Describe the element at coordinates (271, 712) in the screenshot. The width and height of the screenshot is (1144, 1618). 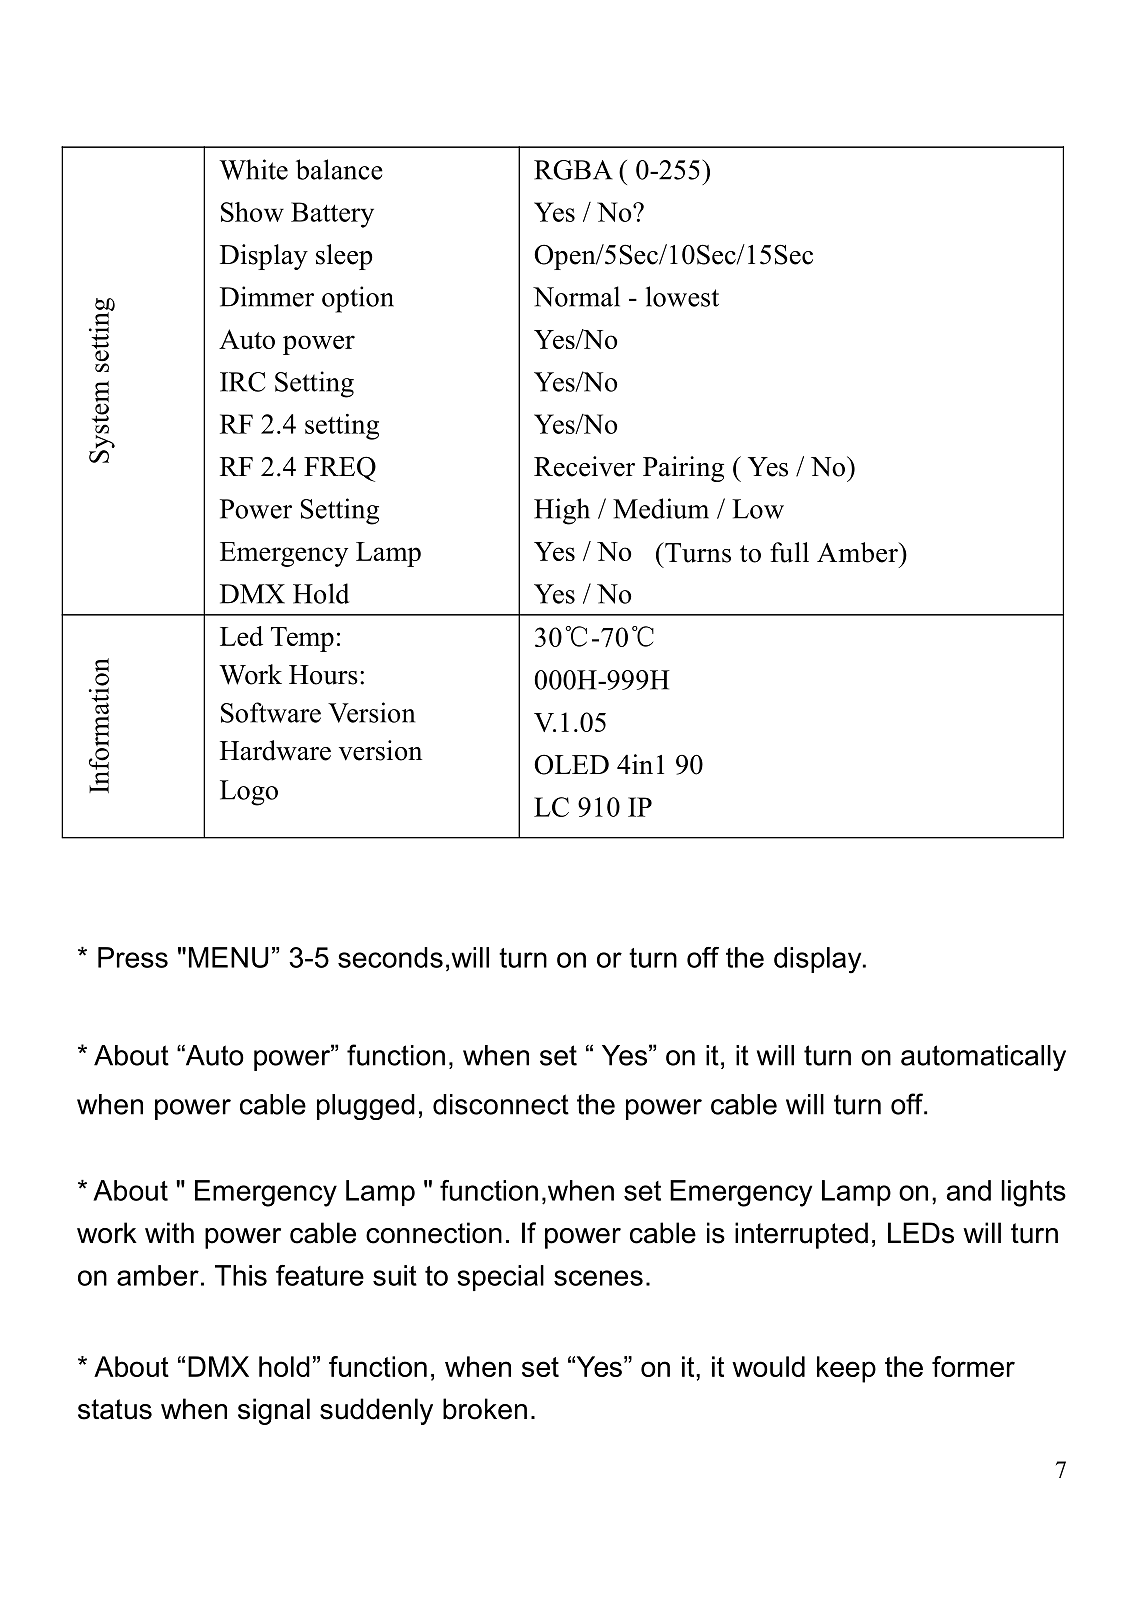
I see `Software` at that location.
